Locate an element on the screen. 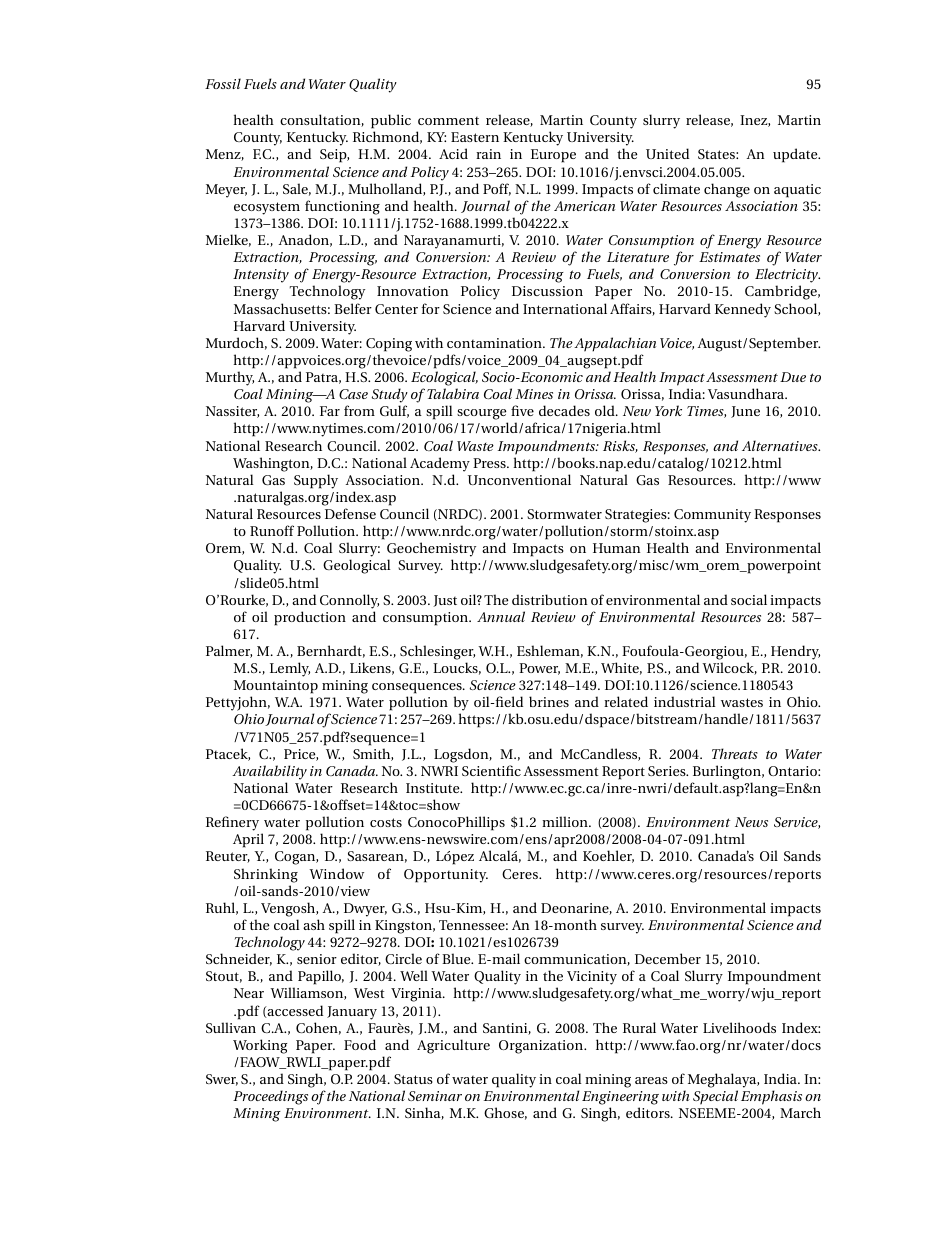  Supply is located at coordinates (316, 481).
